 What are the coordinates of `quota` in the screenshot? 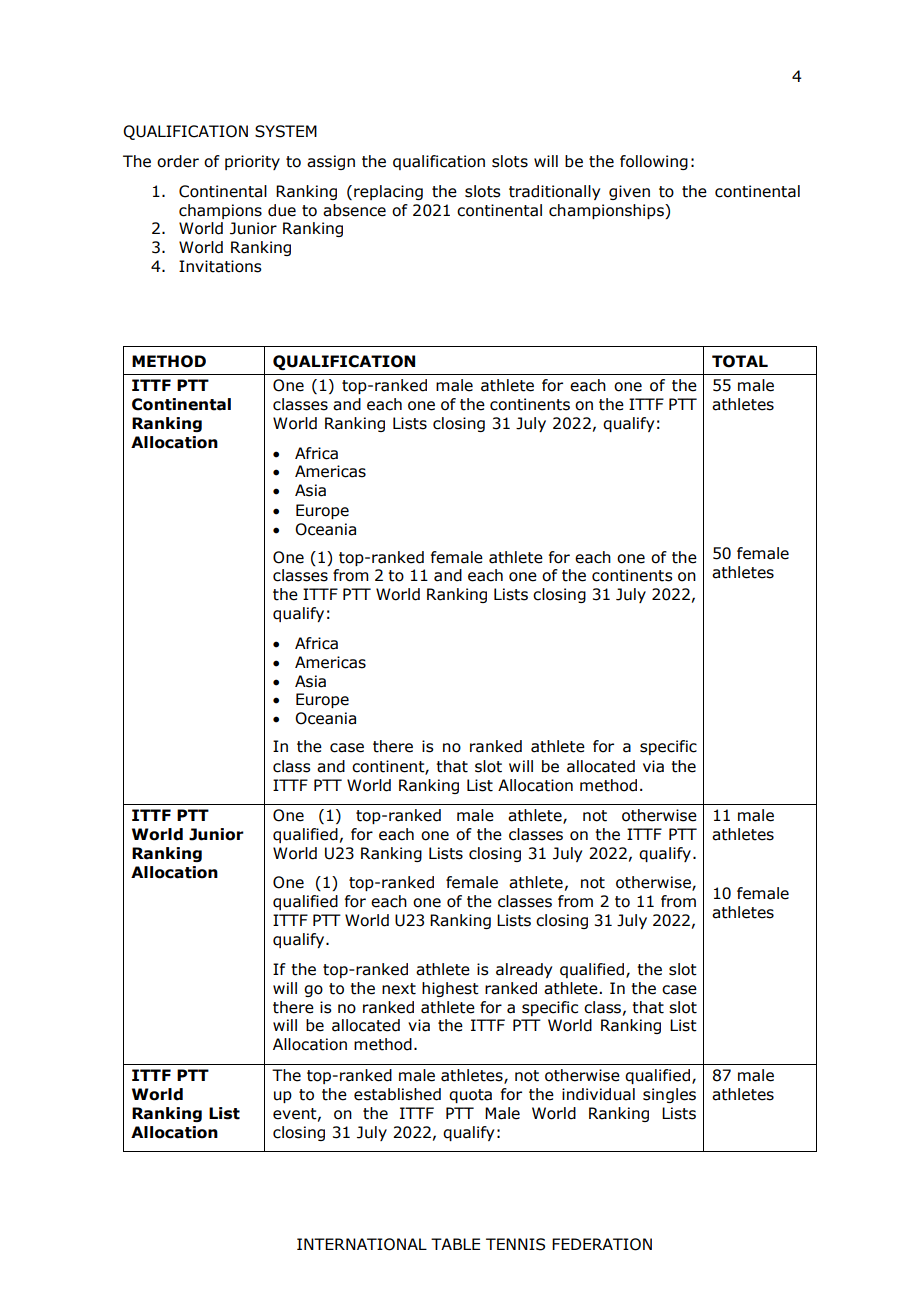 It's located at (470, 1096).
